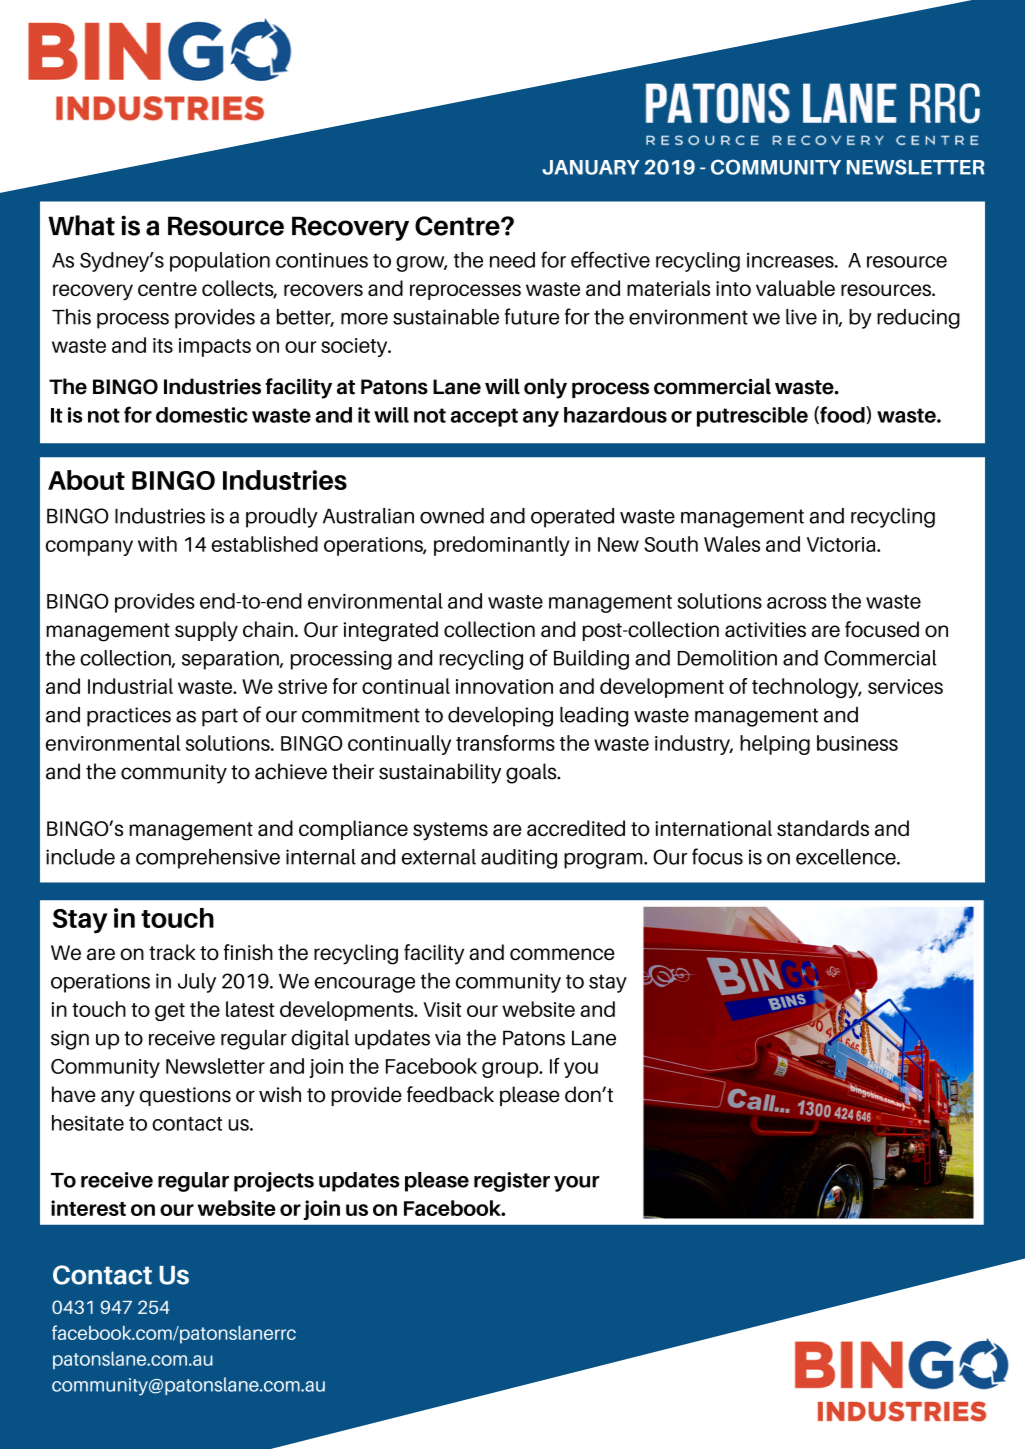 This screenshot has height=1449, width=1025. Describe the element at coordinates (81, 225) in the screenshot. I see `What` at that location.
